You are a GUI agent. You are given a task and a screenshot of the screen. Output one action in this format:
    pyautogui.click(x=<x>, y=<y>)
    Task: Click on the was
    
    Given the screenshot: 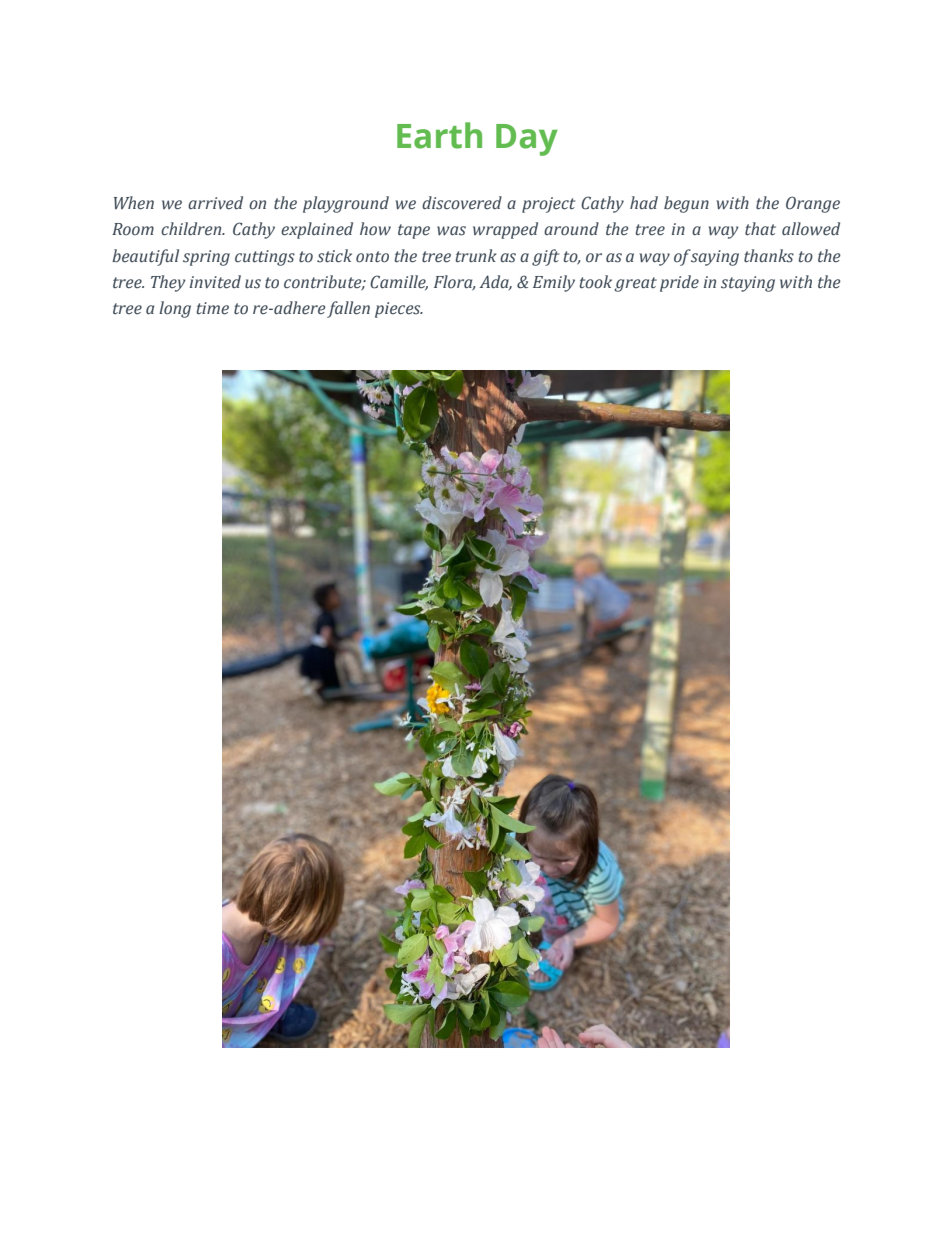 What is the action you would take?
    pyautogui.click(x=451, y=231)
